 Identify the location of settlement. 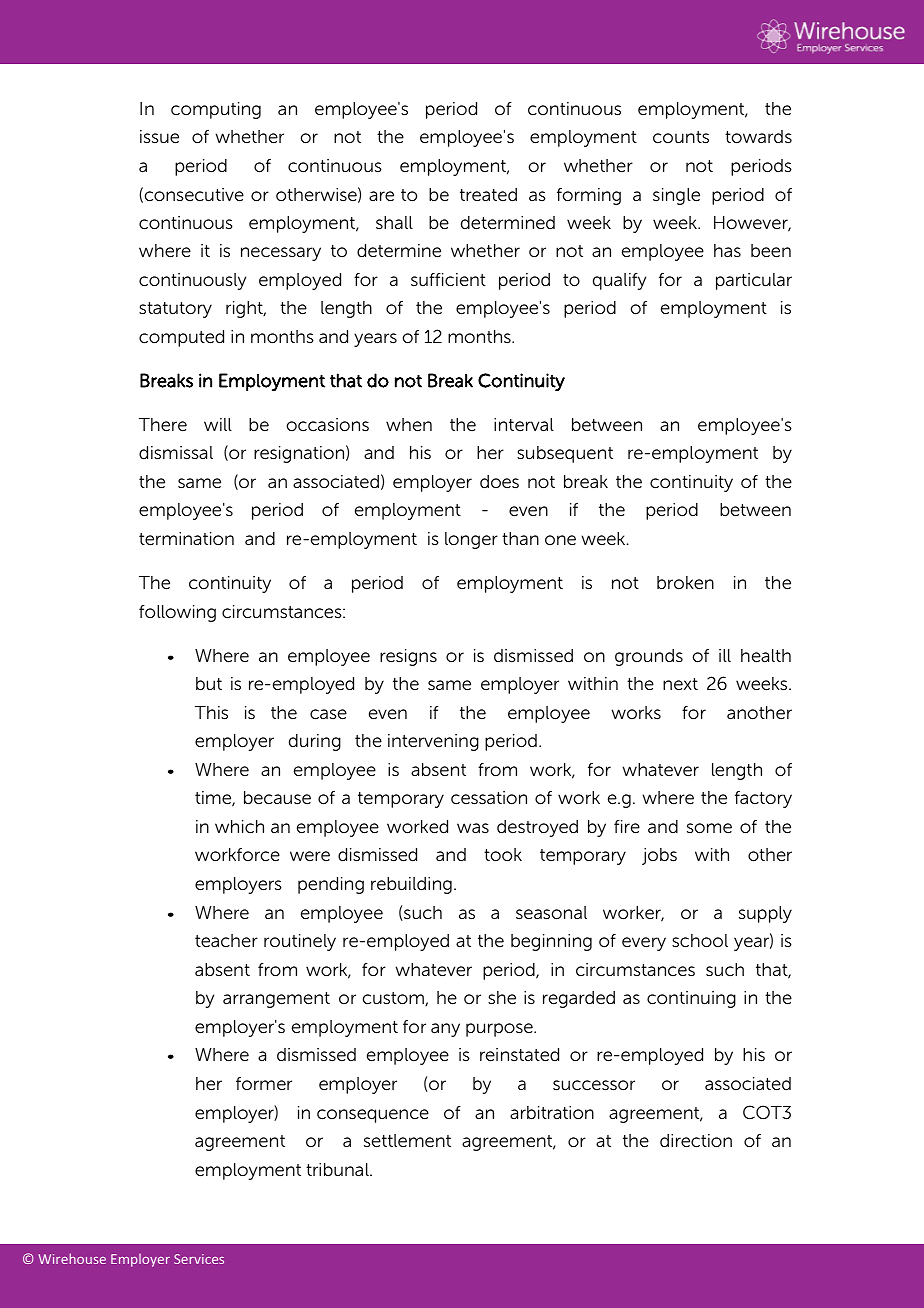
(407, 1141).
